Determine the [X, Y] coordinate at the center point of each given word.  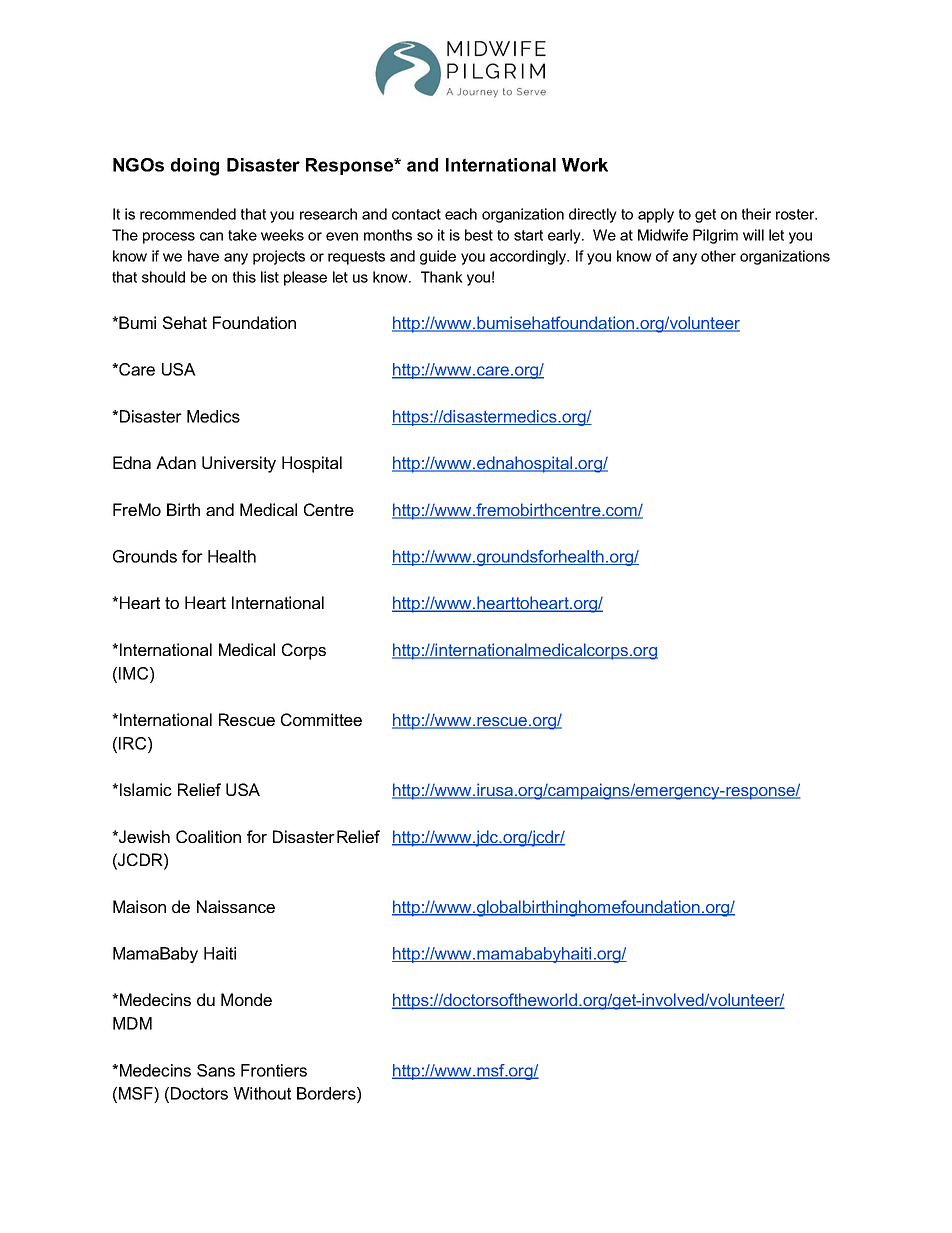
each [461, 214]
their [756, 214]
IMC [135, 673]
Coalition [208, 836]
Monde [246, 999]
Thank [442, 277]
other [718, 256]
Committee [321, 719]
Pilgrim [715, 236]
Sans [216, 1070]
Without [262, 1093]
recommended [188, 214]
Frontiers [274, 1070]
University [239, 464]
